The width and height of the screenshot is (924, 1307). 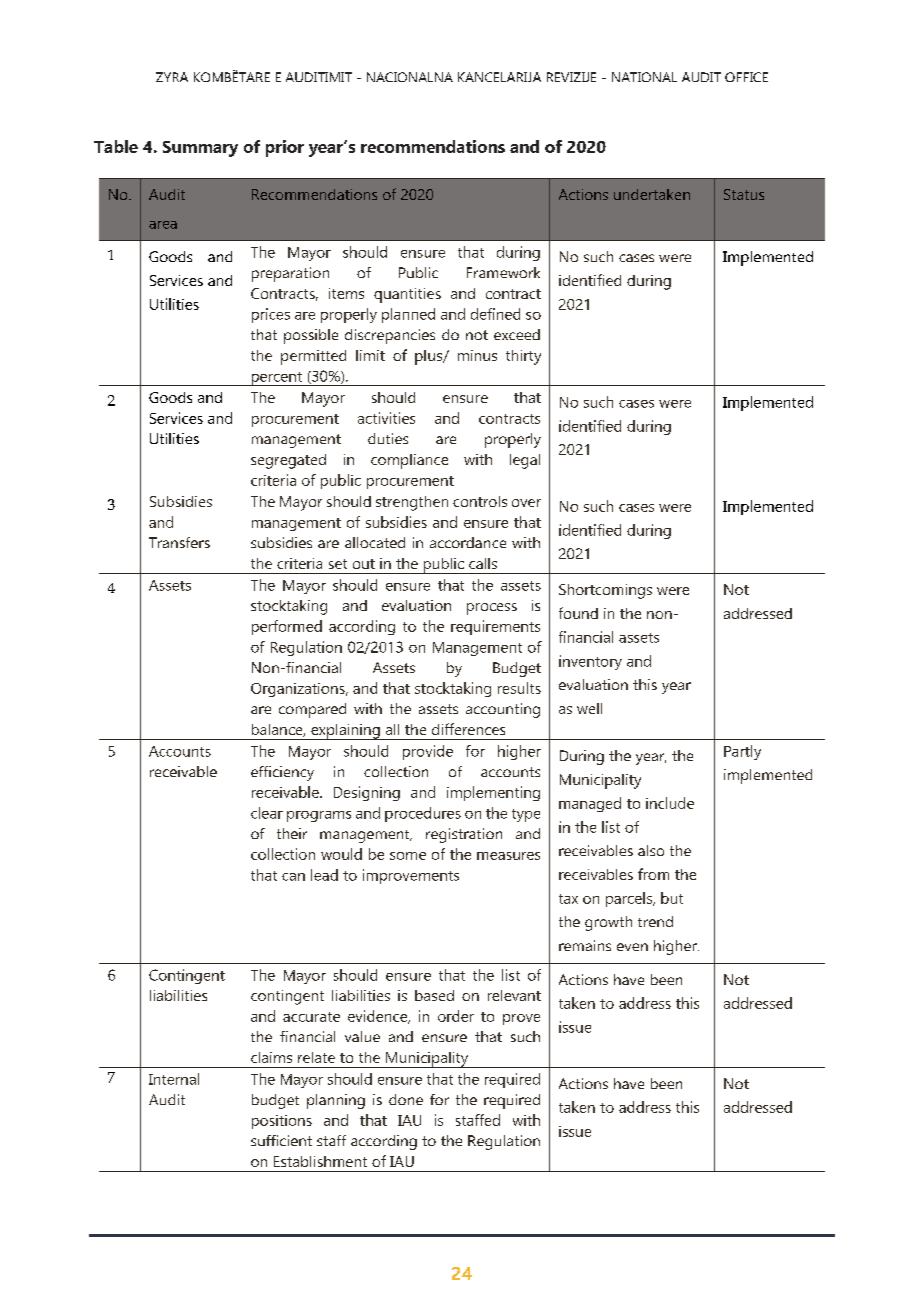 What do you see at coordinates (495, 627) in the screenshot?
I see `requirements` at bounding box center [495, 627].
